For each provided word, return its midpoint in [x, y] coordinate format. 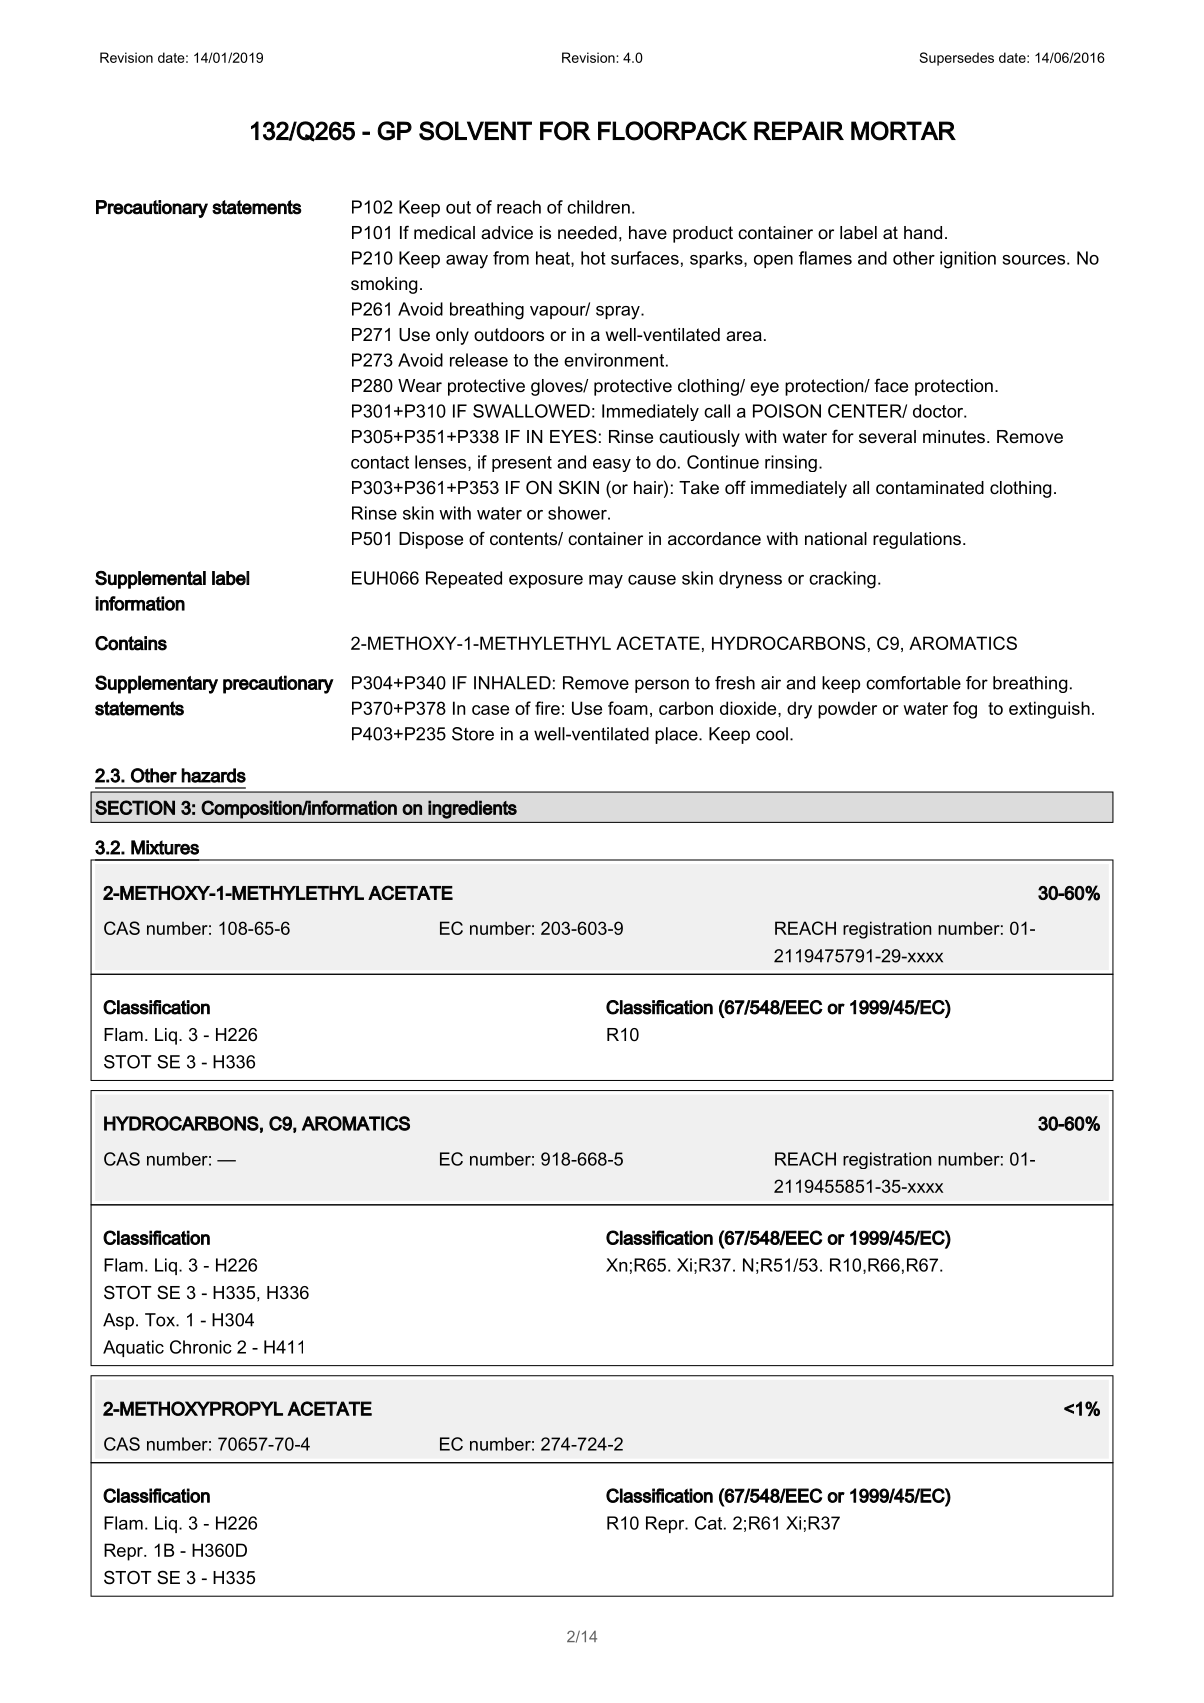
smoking [384, 285]
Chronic [201, 1347]
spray [619, 313]
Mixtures [165, 847]
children [598, 207]
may [606, 582]
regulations [917, 540]
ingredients [472, 810]
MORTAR [903, 131]
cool [772, 734]
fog [965, 710]
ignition [968, 260]
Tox [161, 1320]
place [677, 735]
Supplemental [150, 580]
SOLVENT [475, 131]
